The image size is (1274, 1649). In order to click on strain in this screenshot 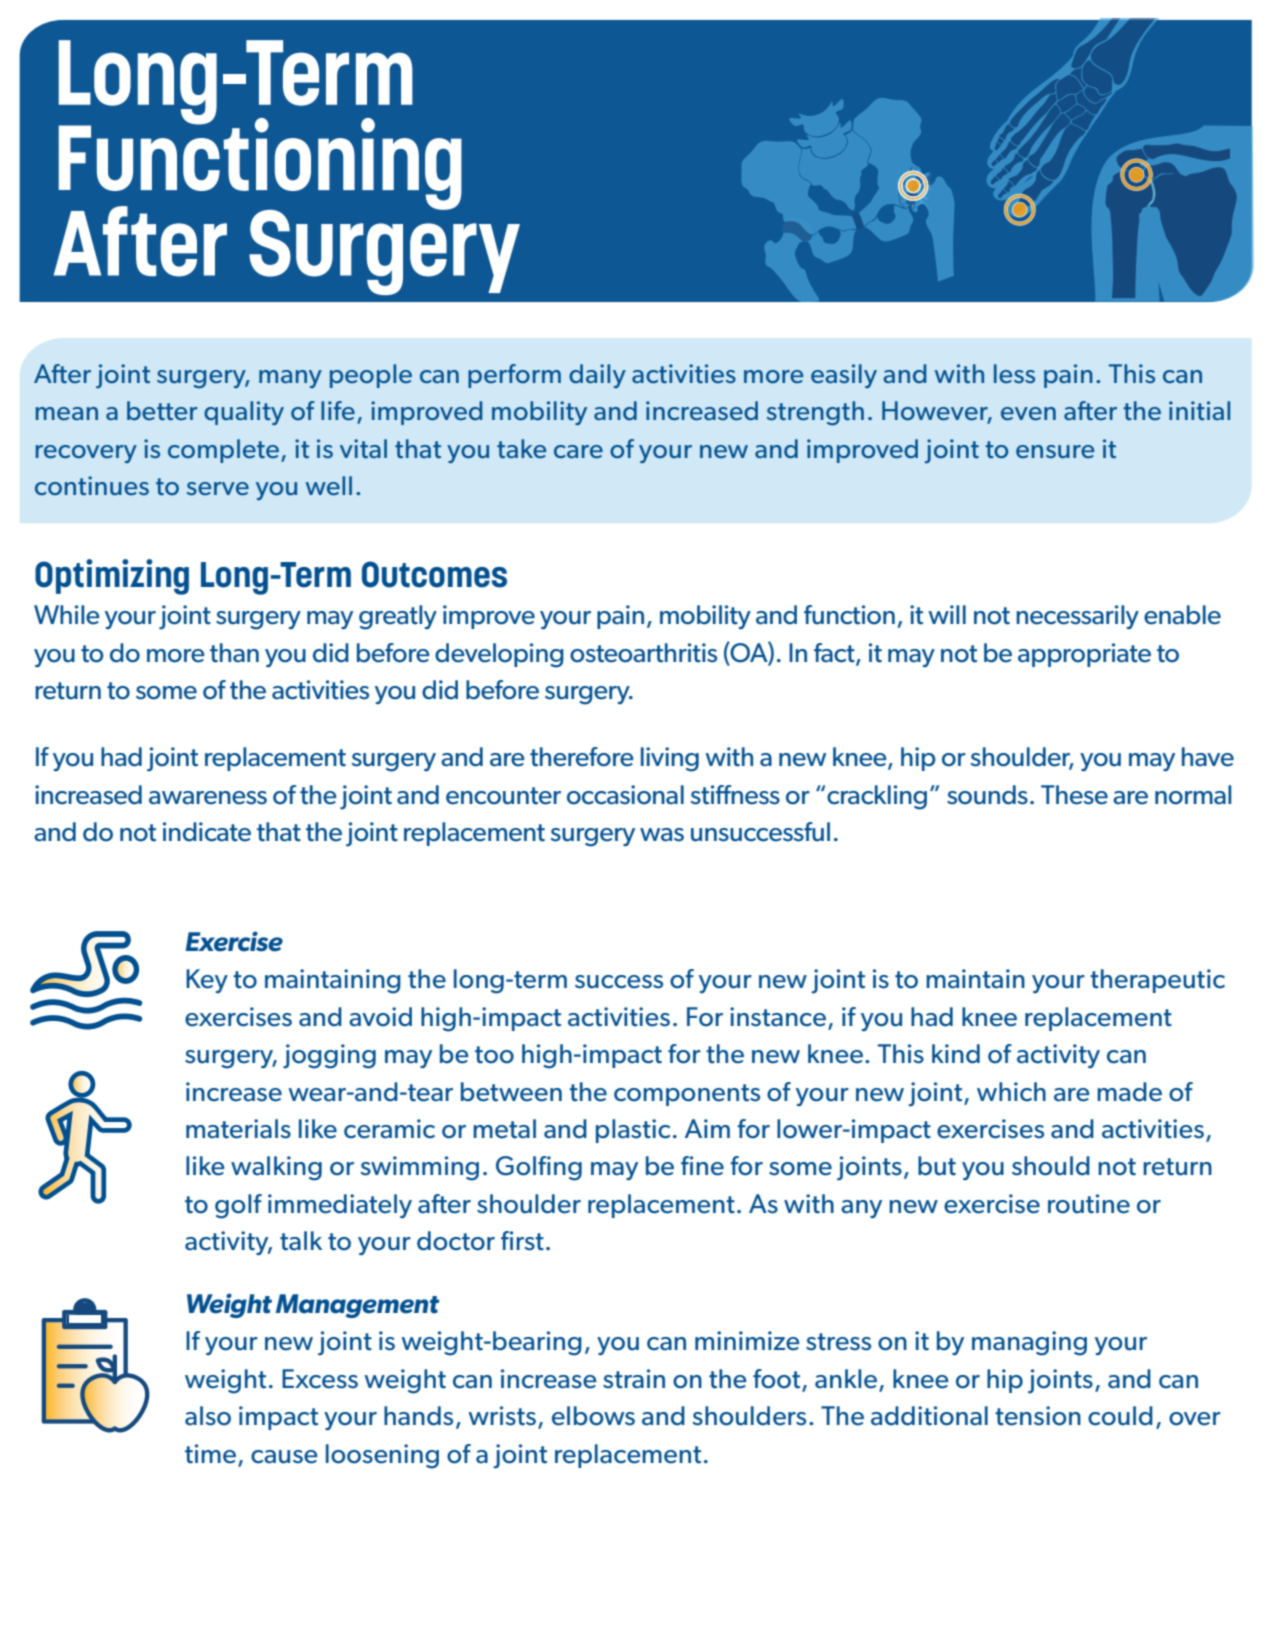, I will do `click(634, 1379)`.
